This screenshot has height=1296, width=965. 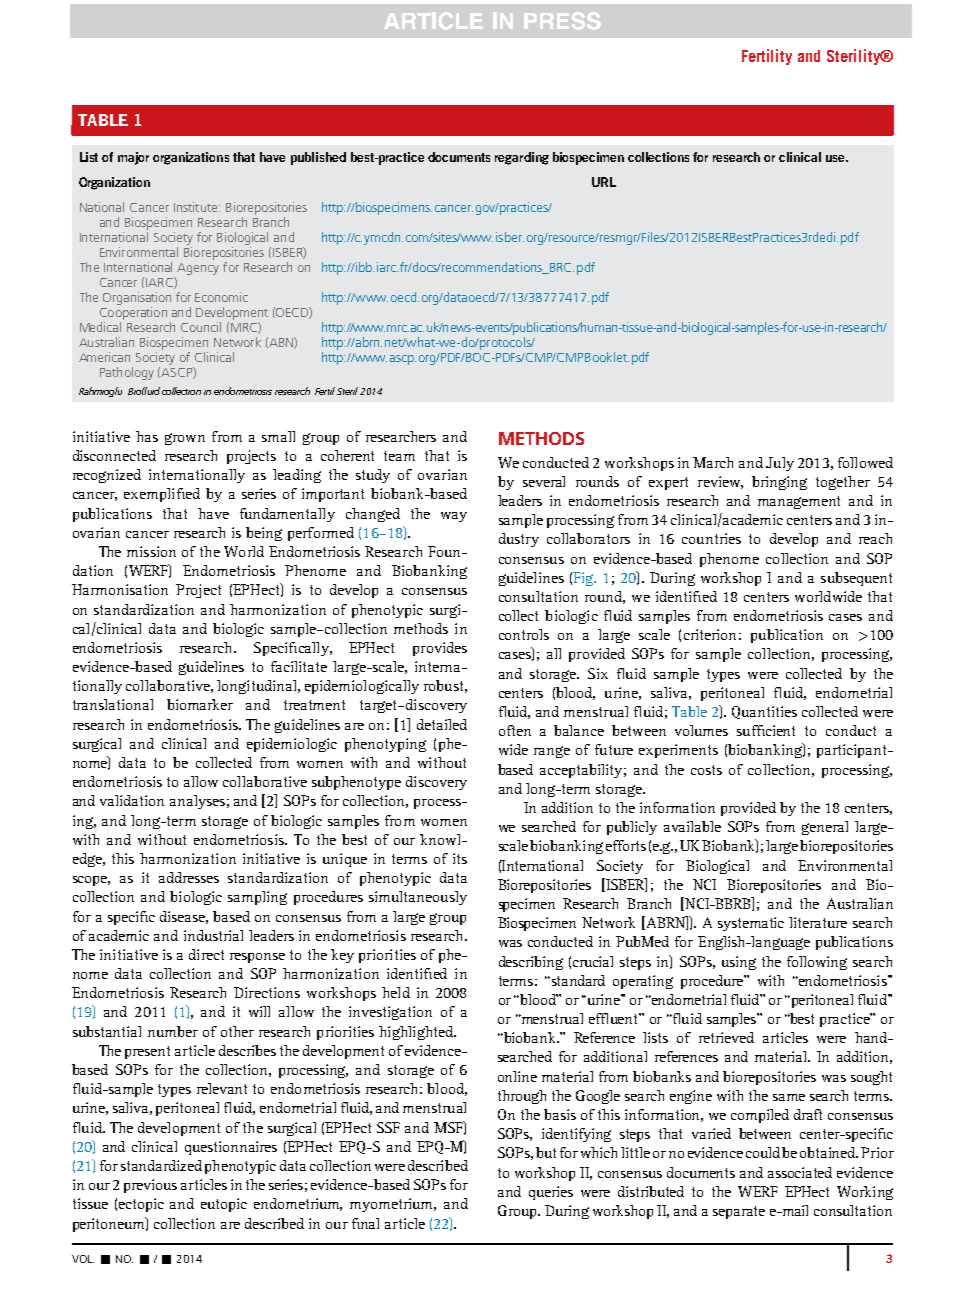 I want to click on regarding, so click(x=522, y=158).
